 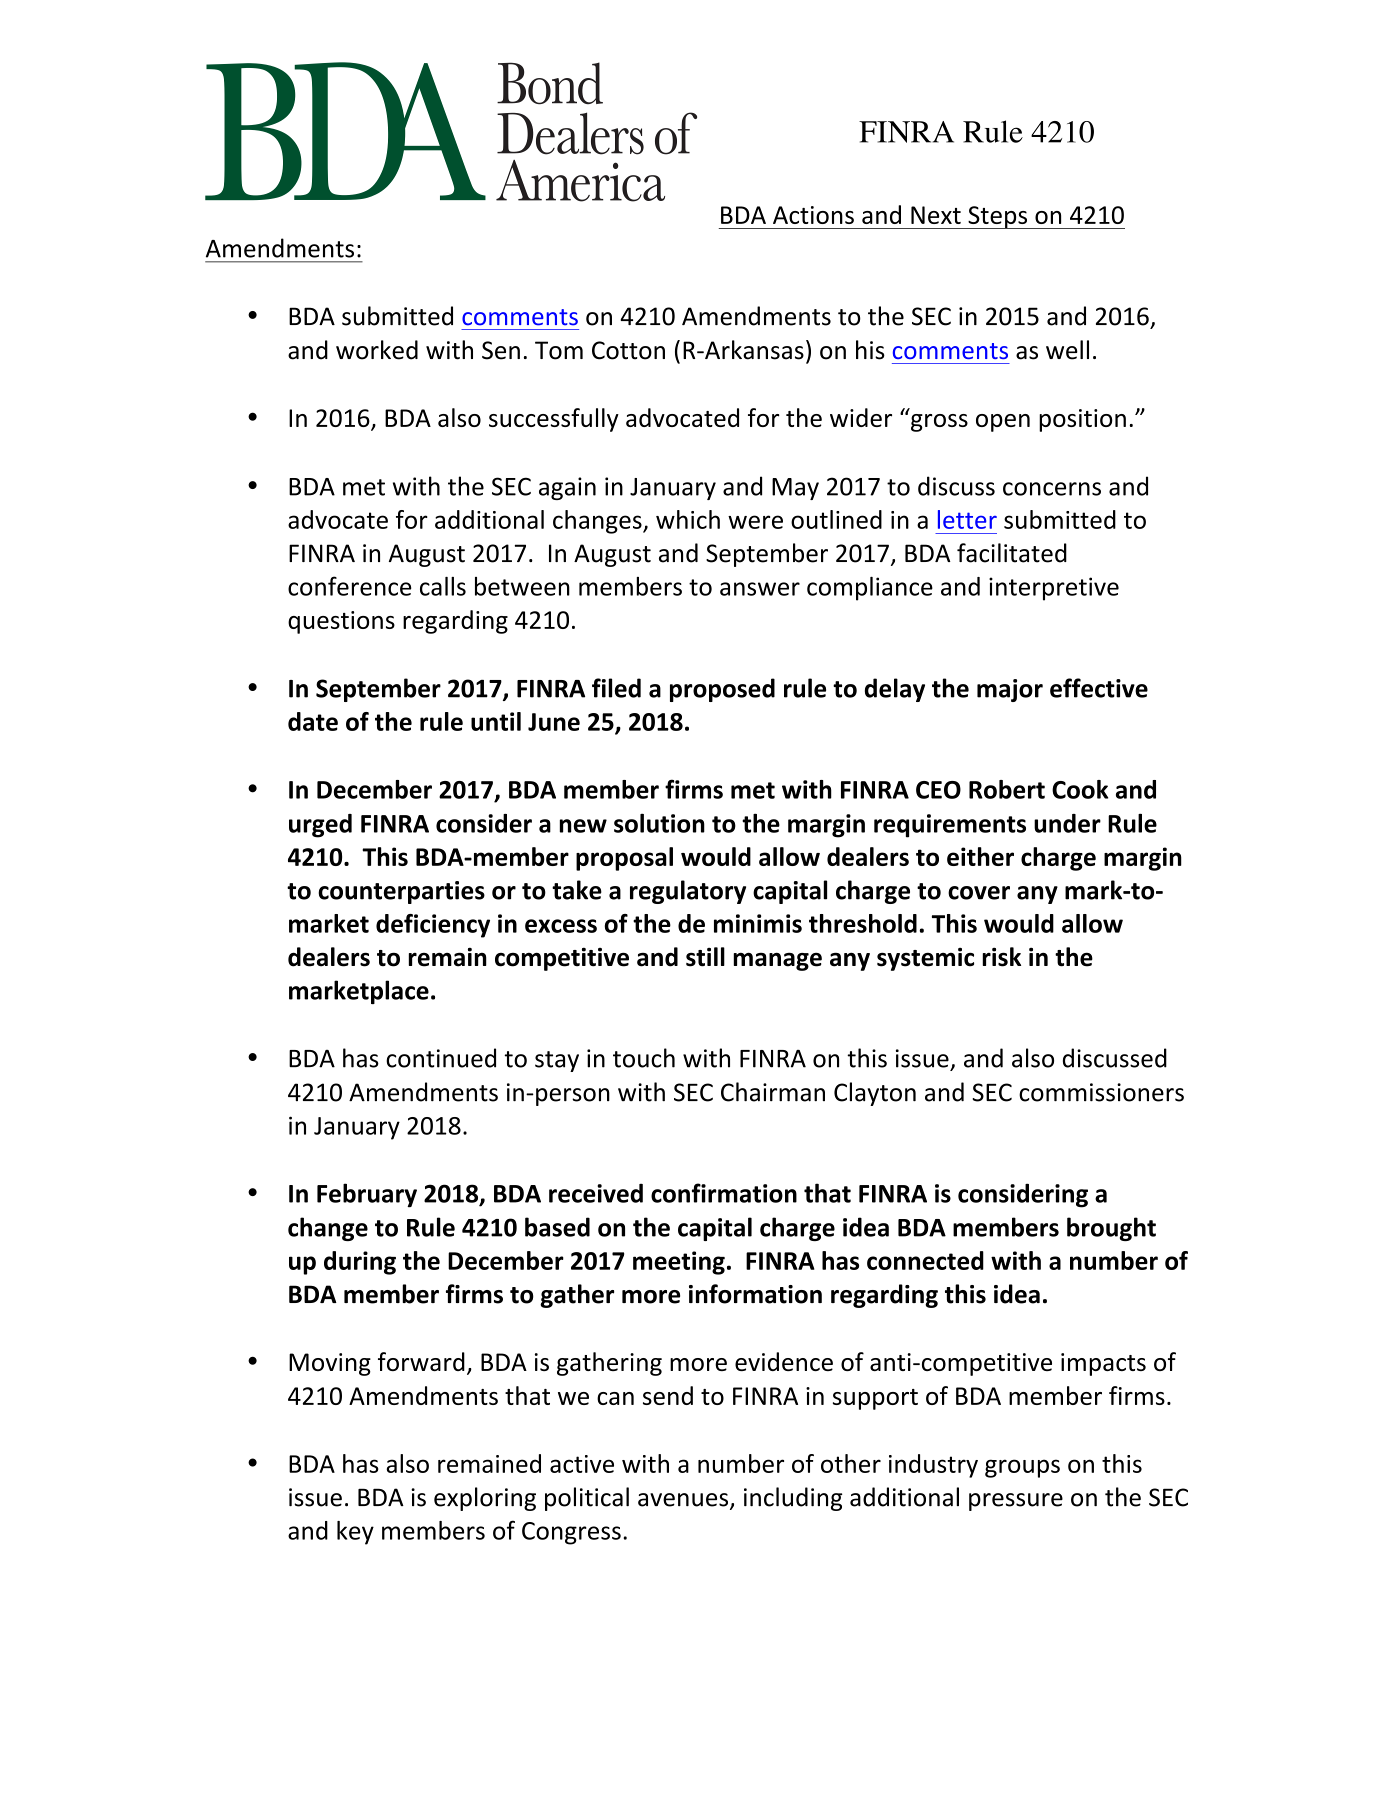 I want to click on avenues, so click(x=684, y=1501).
